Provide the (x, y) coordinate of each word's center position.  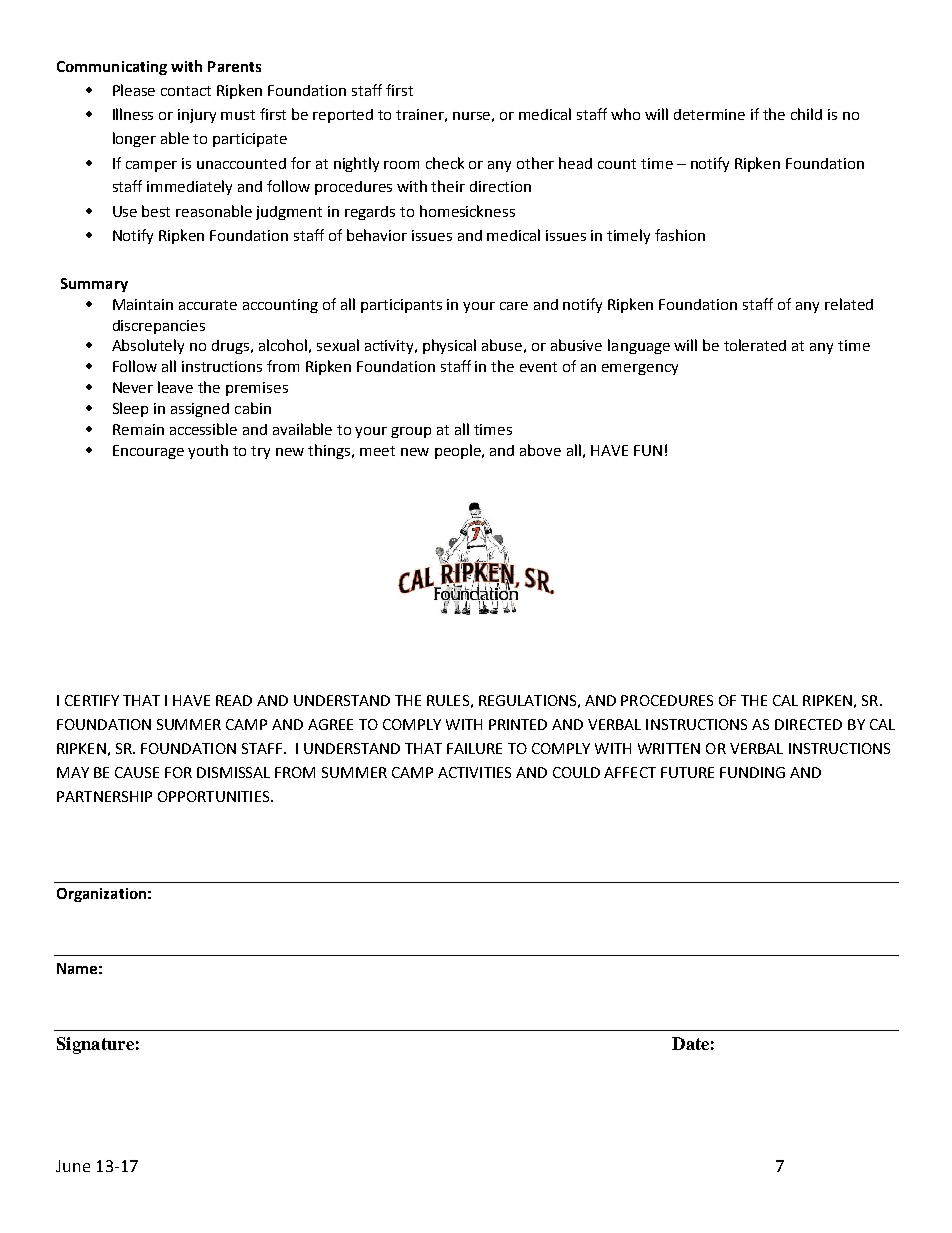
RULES (448, 700)
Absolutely (148, 346)
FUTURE (687, 772)
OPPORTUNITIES (215, 796)
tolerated (755, 345)
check (445, 163)
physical (449, 346)
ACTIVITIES (474, 772)
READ (234, 700)
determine (709, 114)
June (73, 1166)
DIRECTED (808, 724)
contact (186, 91)
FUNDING (752, 772)
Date (690, 1043)
